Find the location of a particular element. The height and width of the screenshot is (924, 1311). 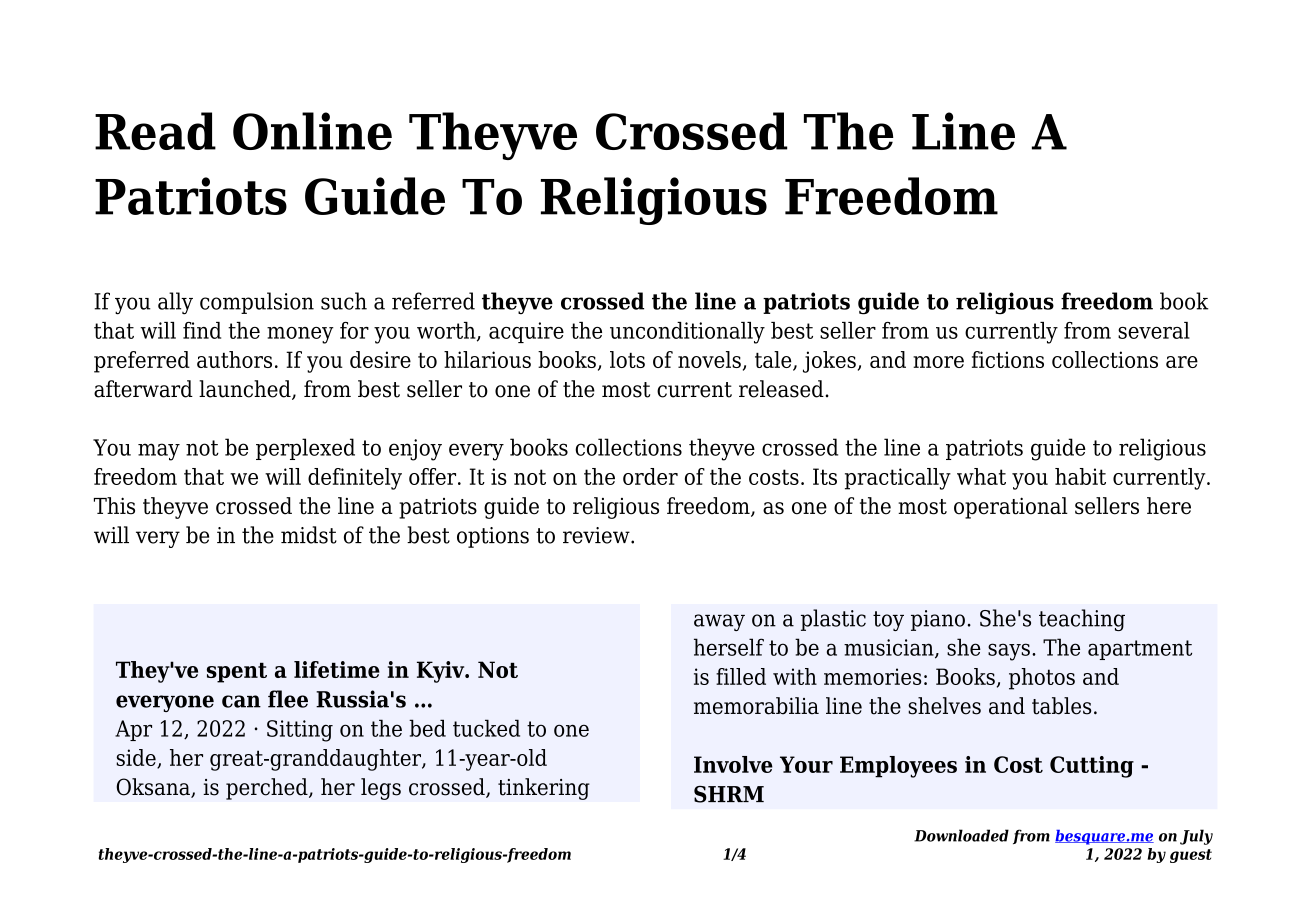

review is located at coordinates (597, 535).
